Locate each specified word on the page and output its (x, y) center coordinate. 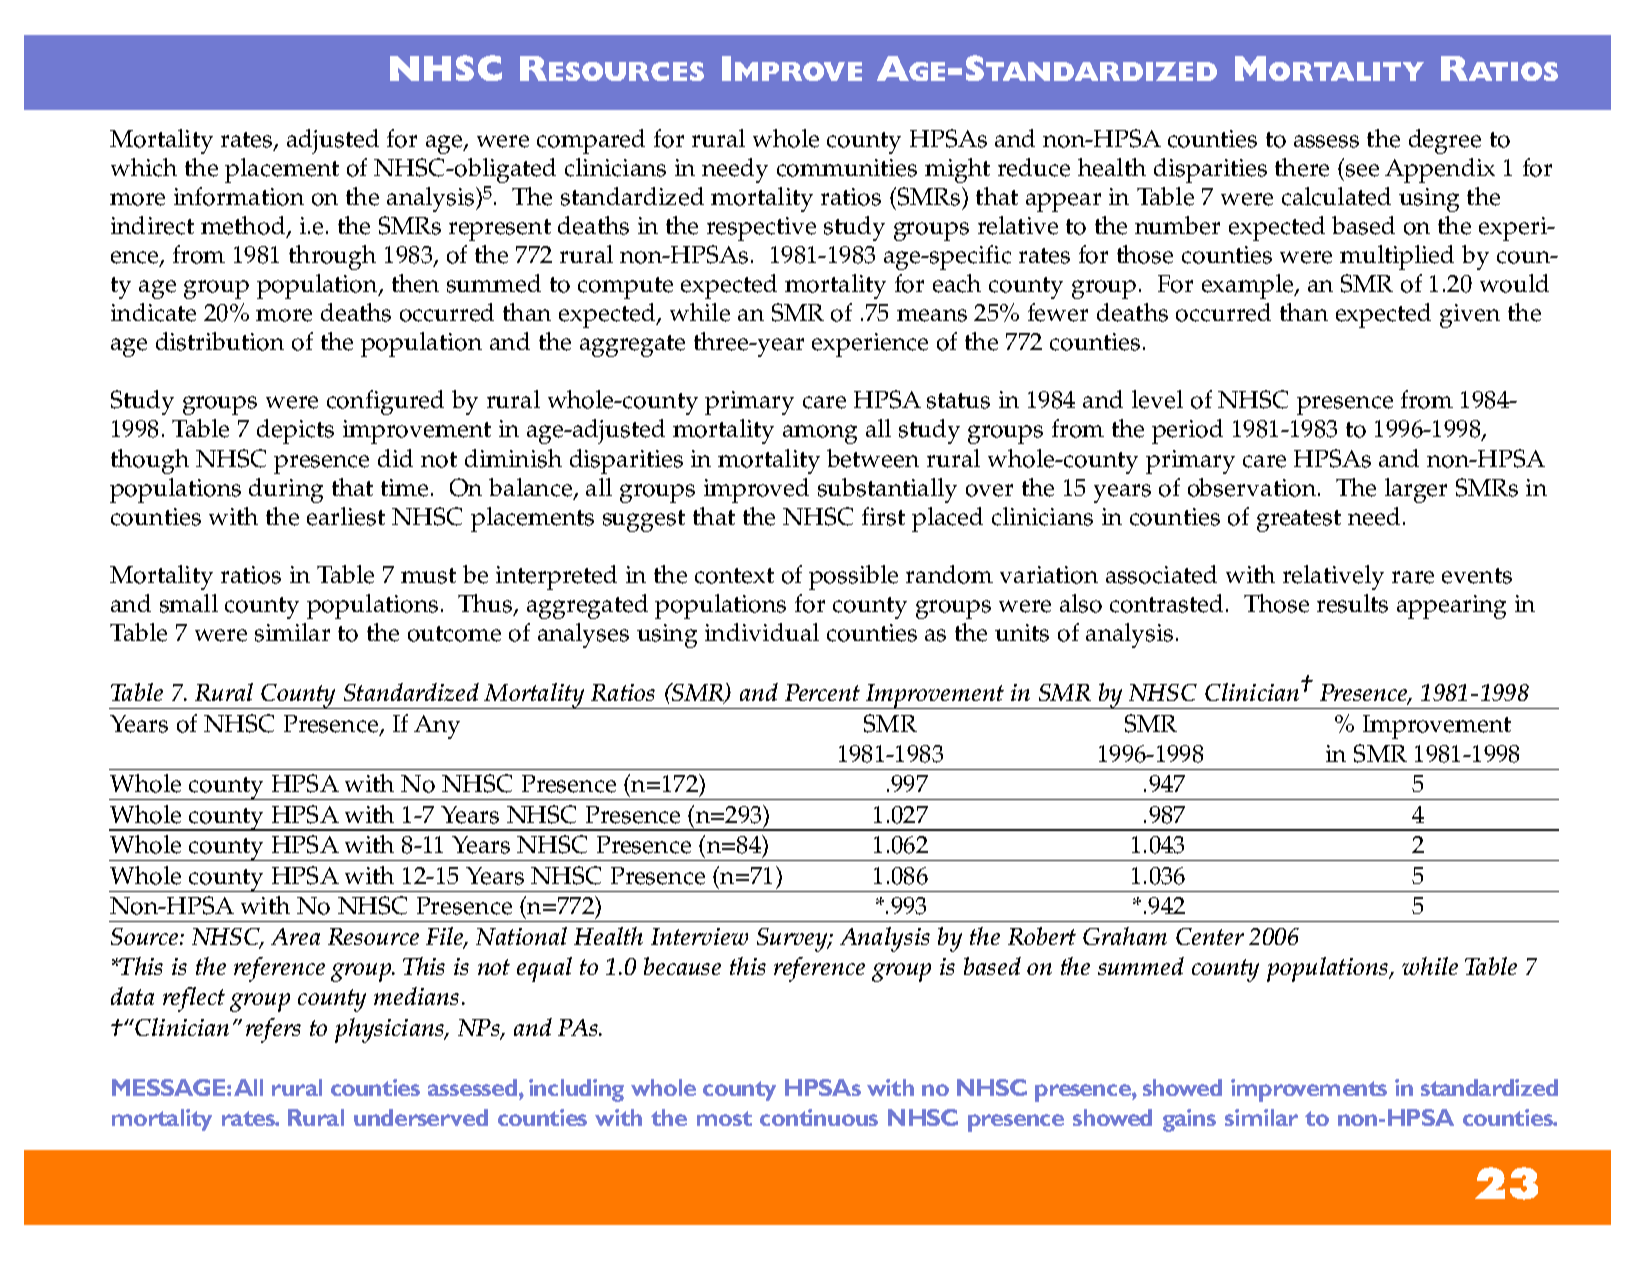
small (189, 603)
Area (295, 936)
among (820, 434)
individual (762, 632)
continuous (819, 1117)
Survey (793, 940)
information (239, 196)
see (1362, 170)
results (1352, 603)
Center (1210, 936)
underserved (421, 1117)
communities (847, 168)
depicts (295, 431)
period (1187, 431)
